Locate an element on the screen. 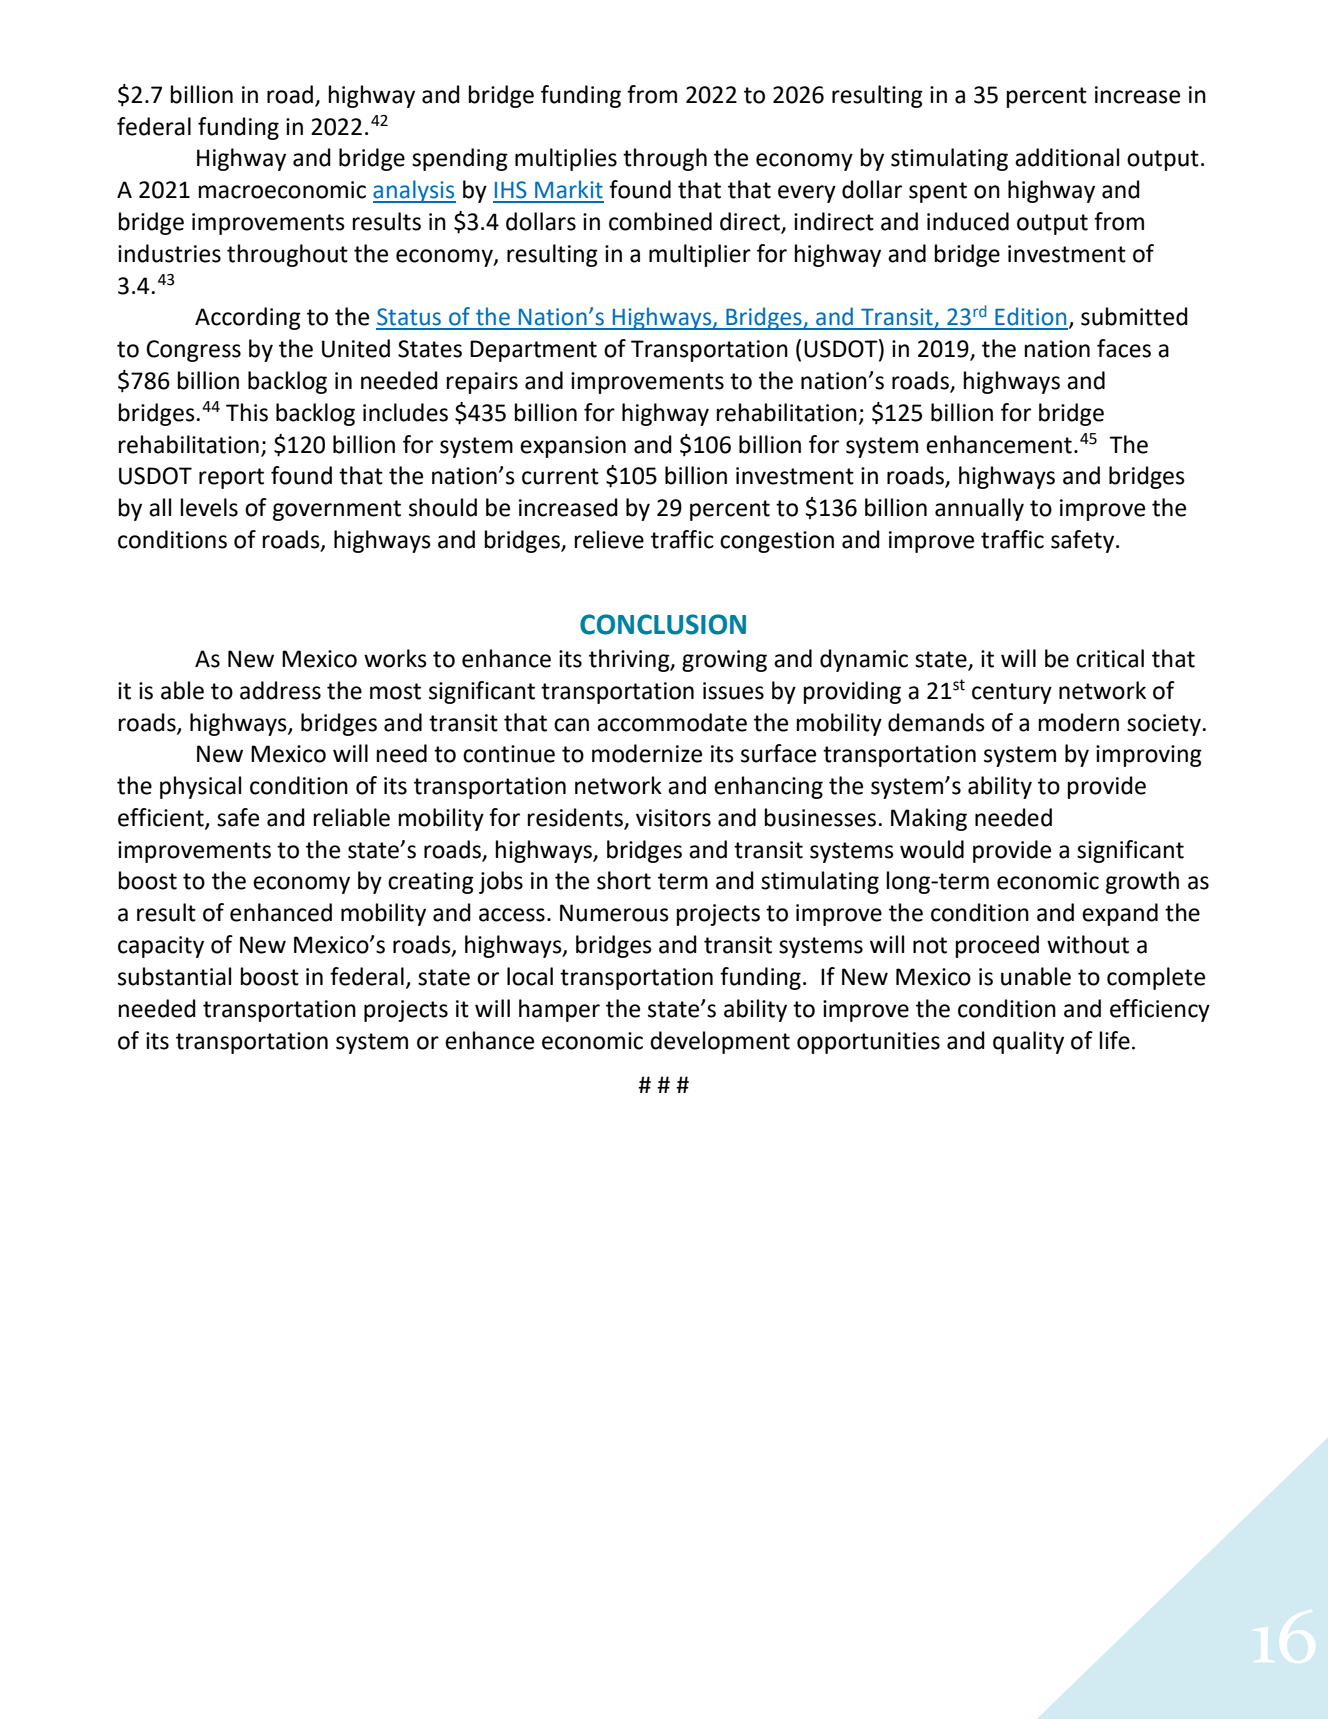  analysis is located at coordinates (414, 191).
